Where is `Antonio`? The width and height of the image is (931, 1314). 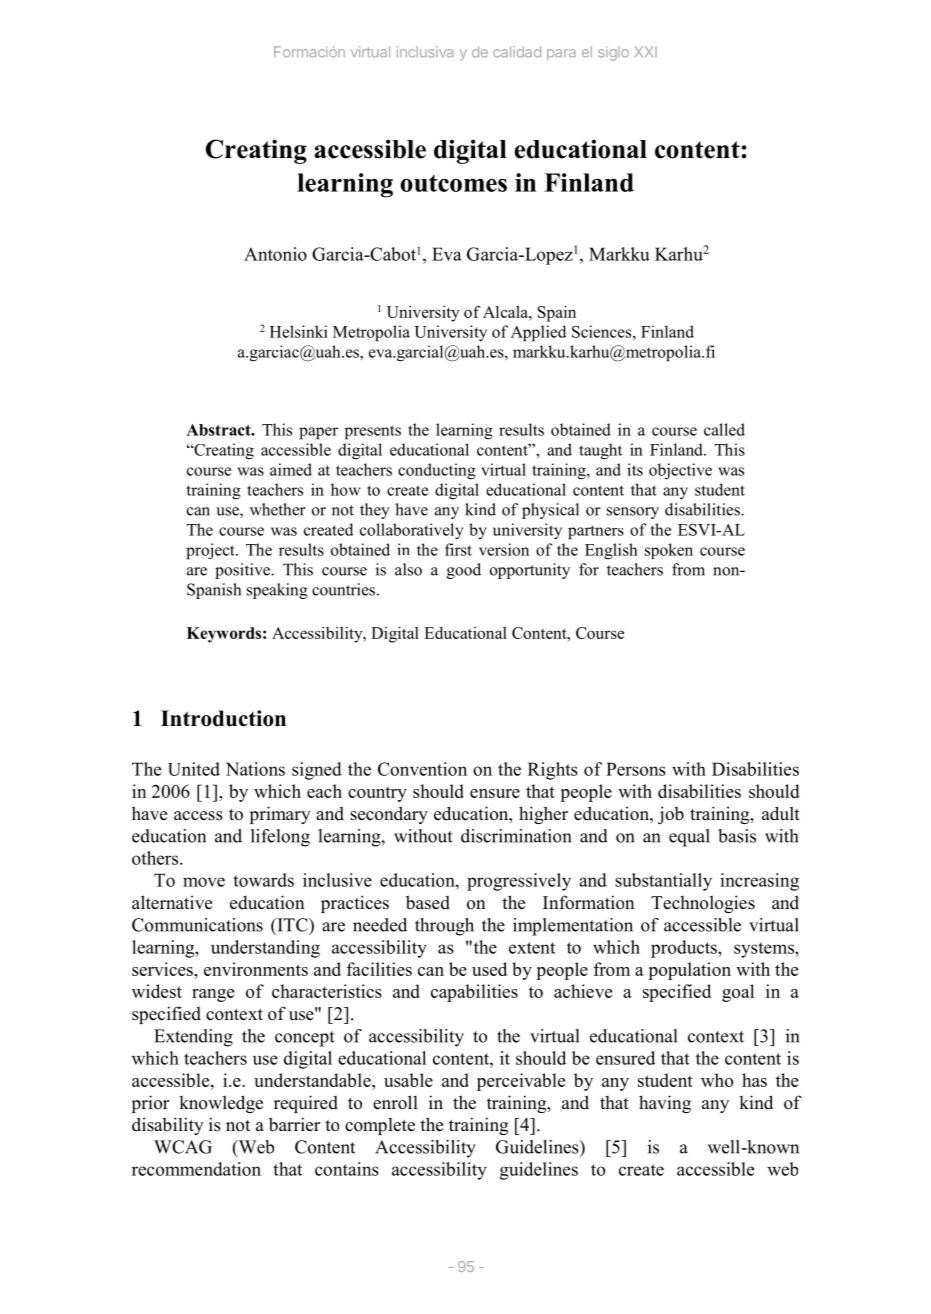 Antonio is located at coordinates (275, 254).
